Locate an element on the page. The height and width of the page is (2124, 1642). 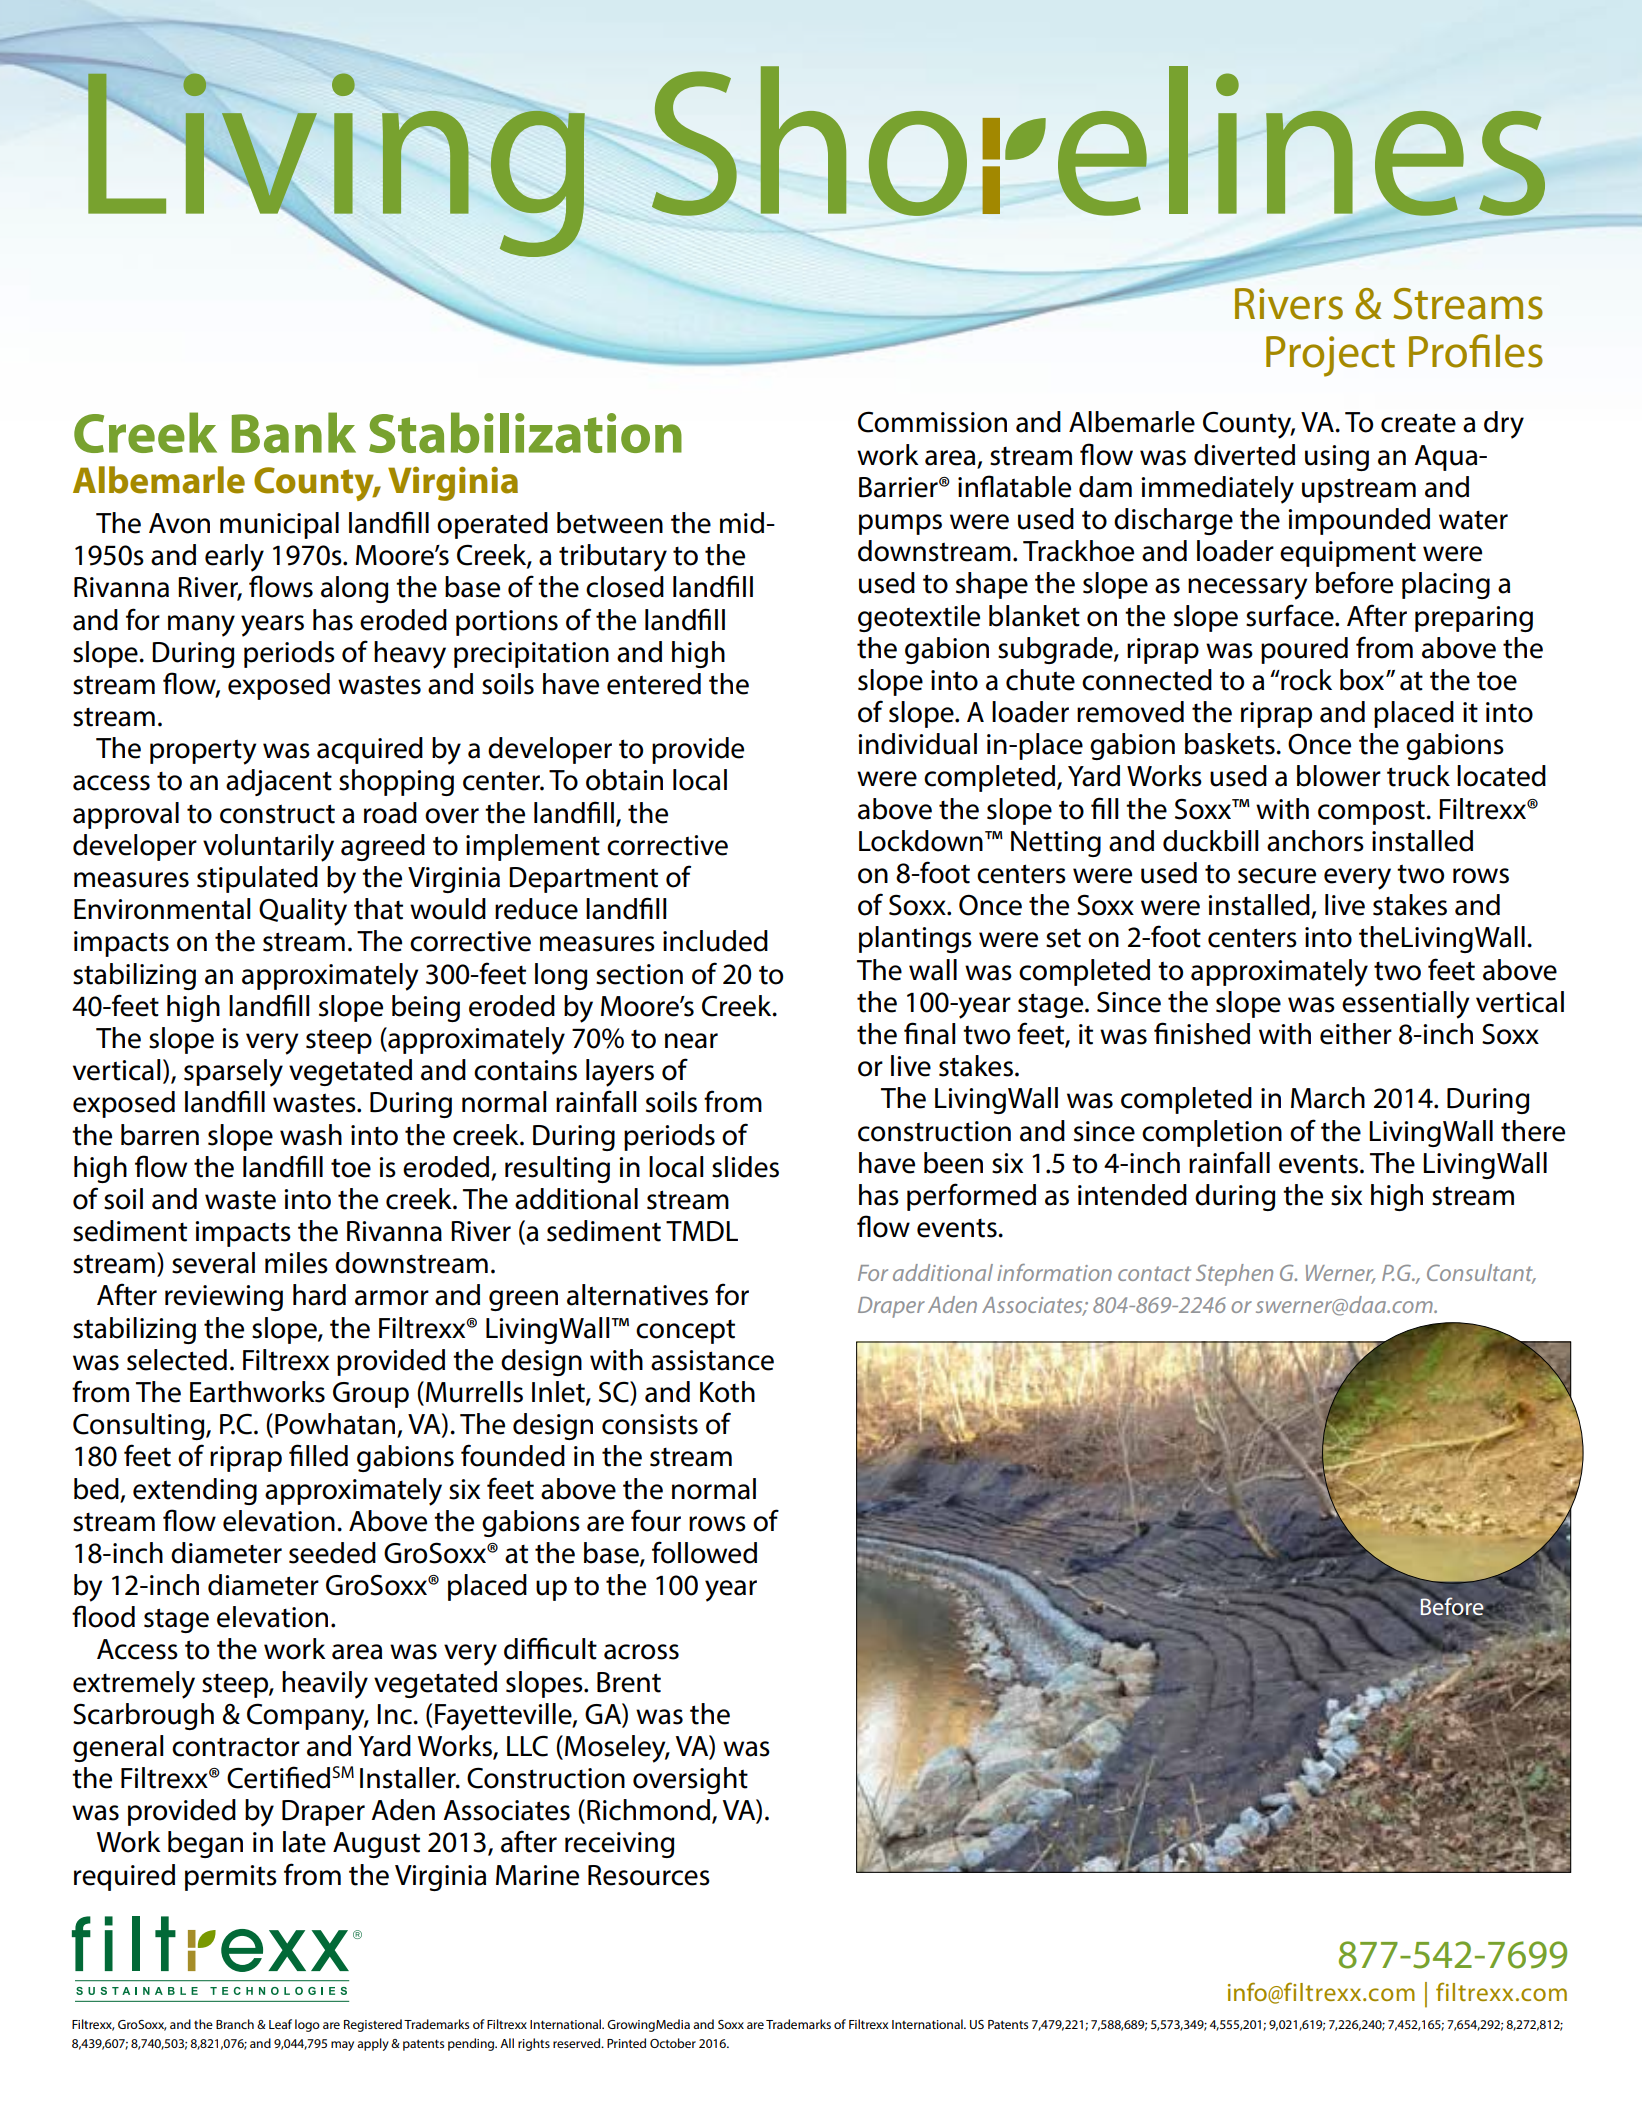
October is located at coordinates (673, 2043).
